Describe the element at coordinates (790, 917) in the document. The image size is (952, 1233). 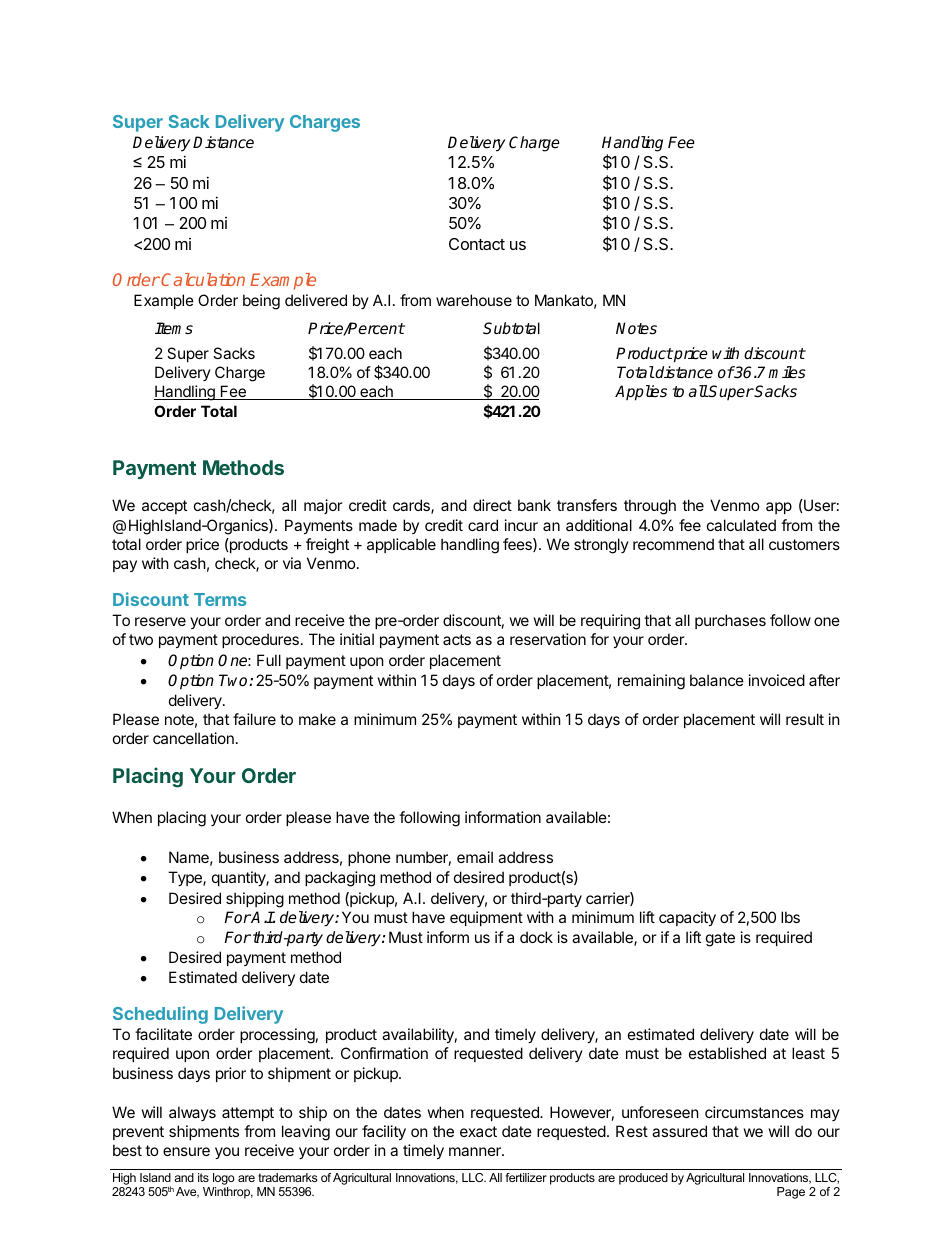
I see `lbs` at that location.
